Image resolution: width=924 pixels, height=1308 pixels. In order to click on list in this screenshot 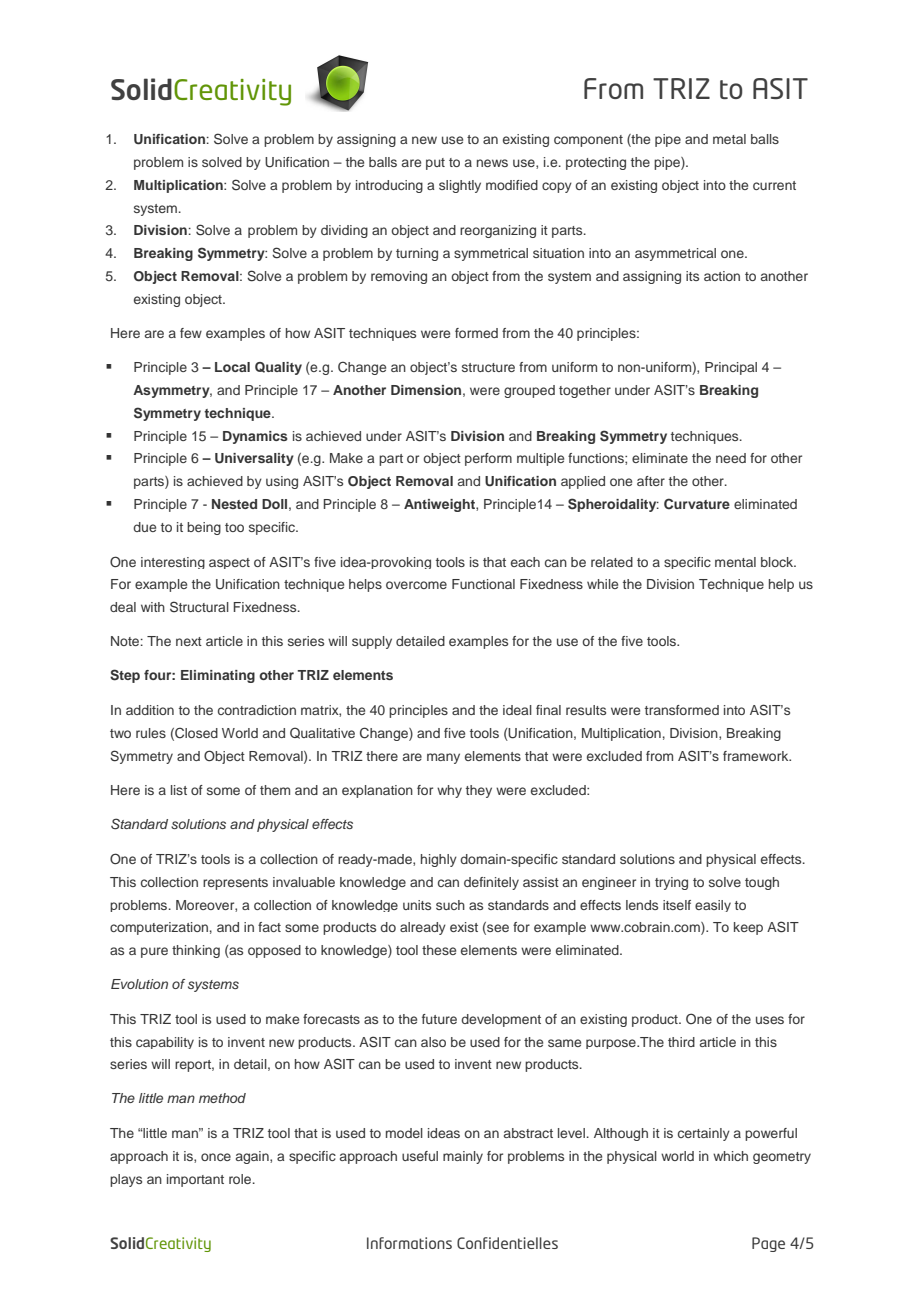, I will do `click(179, 790)`.
